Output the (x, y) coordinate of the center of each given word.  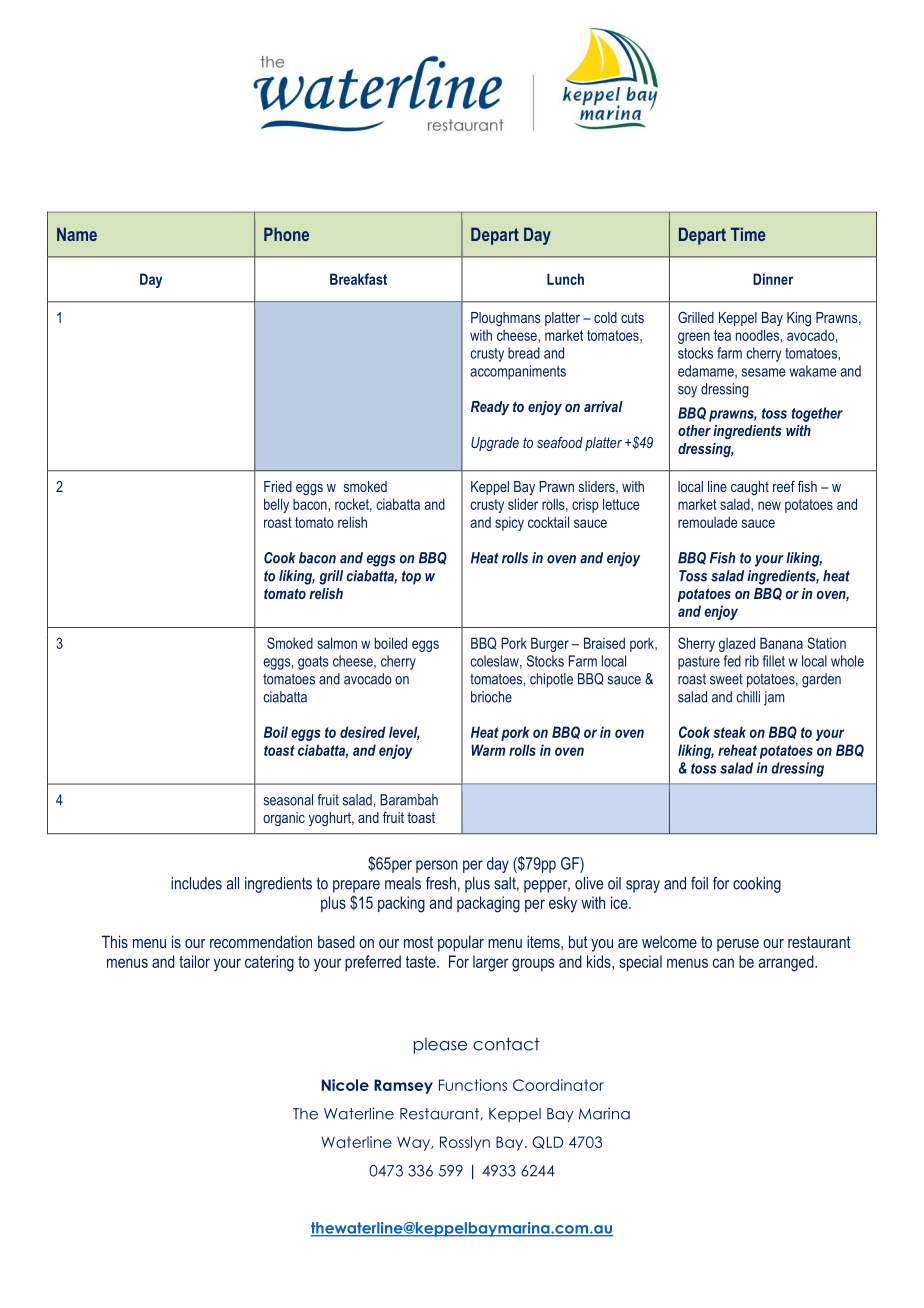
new (769, 505)
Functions (473, 1085)
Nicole (345, 1085)
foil (699, 883)
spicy (509, 524)
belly (276, 505)
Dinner (773, 279)
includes (196, 883)
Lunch (565, 279)
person (437, 866)
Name (77, 234)
